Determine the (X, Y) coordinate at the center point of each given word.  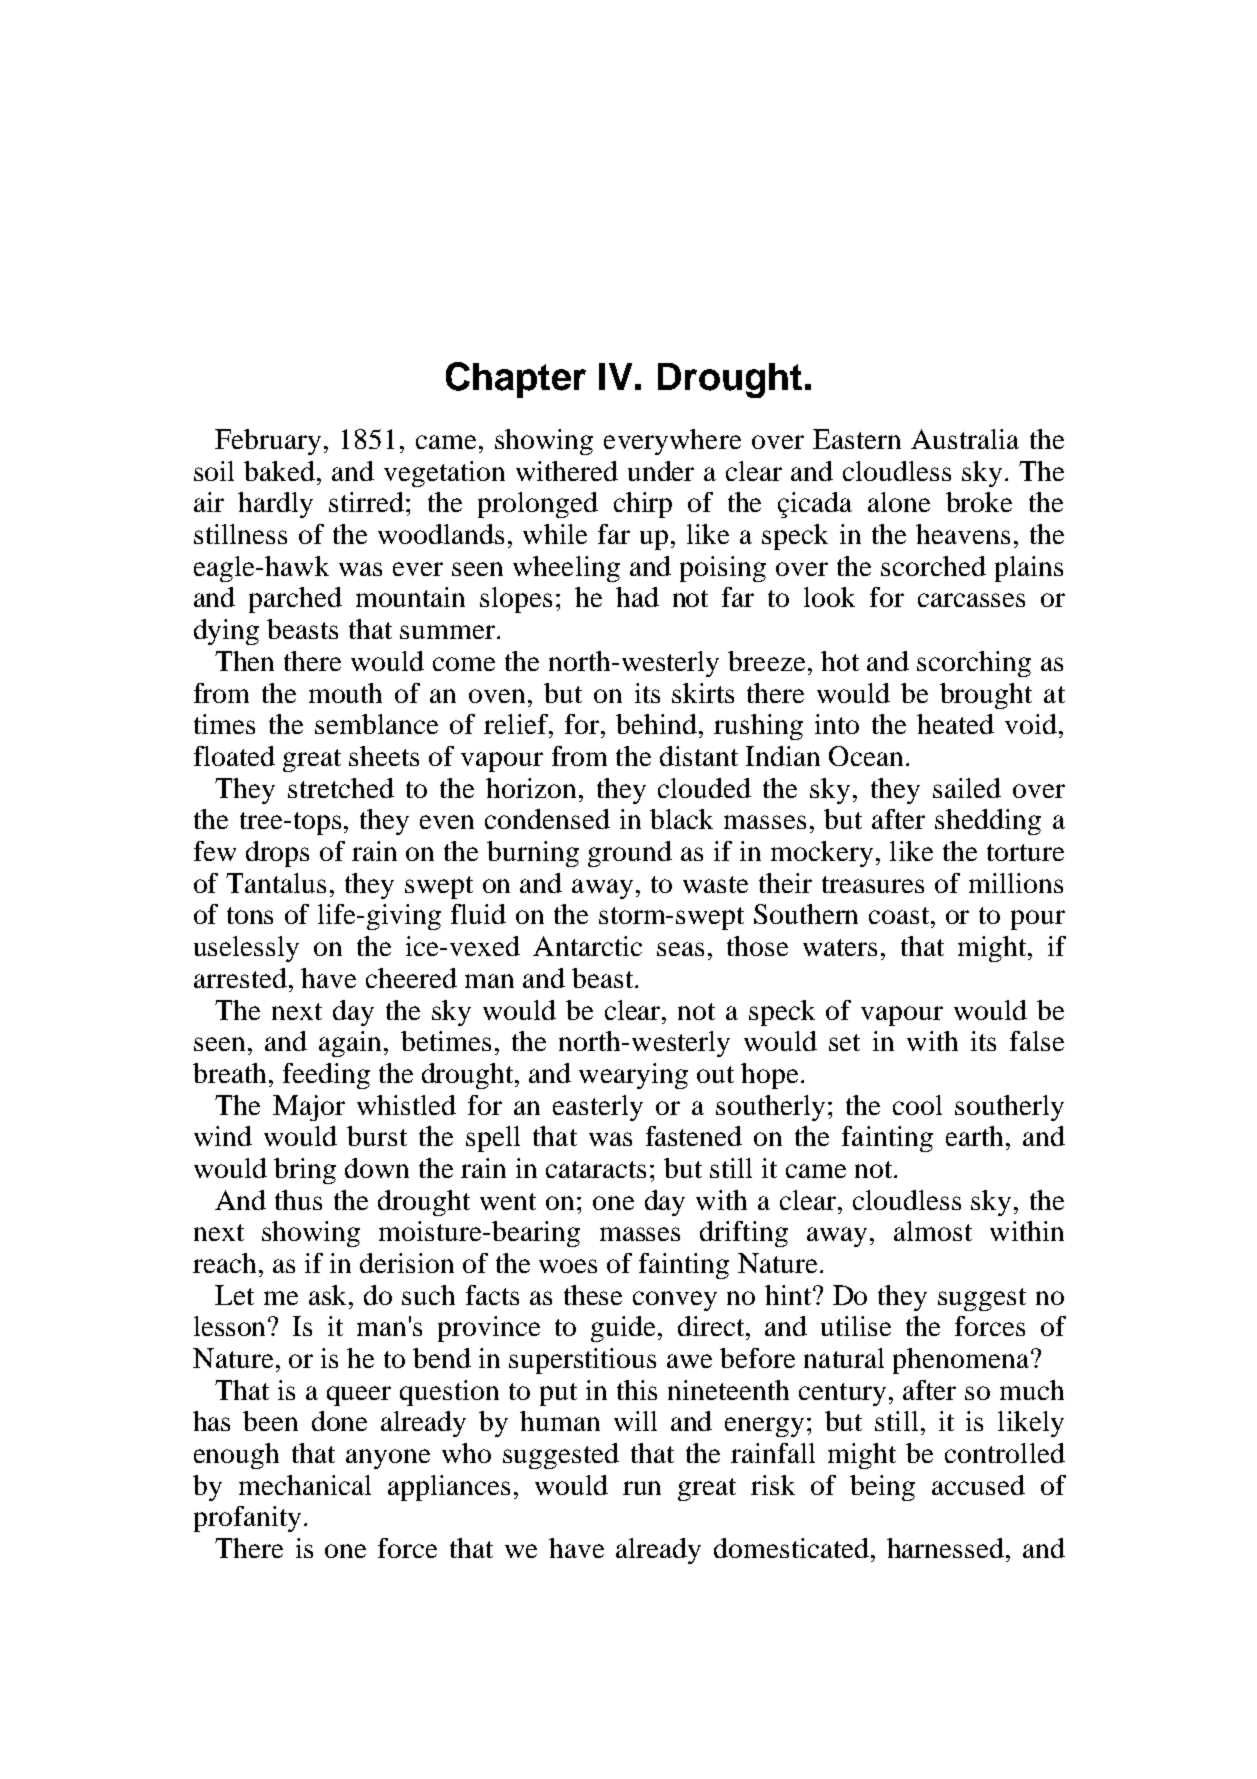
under (661, 471)
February (268, 442)
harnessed (945, 1548)
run (642, 1488)
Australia (965, 439)
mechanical (305, 1485)
